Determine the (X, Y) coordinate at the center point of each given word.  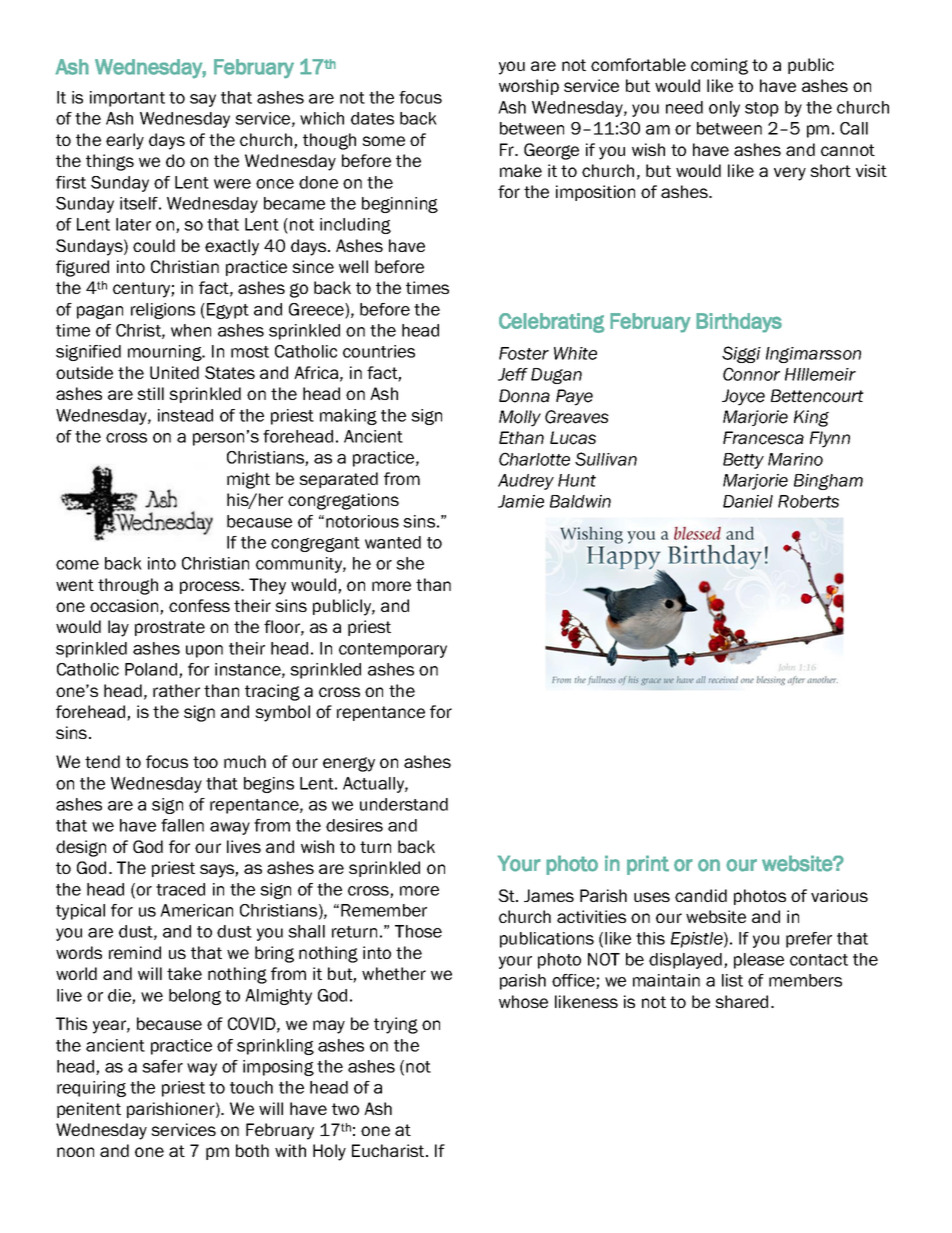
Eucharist (389, 1150)
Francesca (763, 438)
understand (404, 804)
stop (762, 109)
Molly (520, 418)
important (127, 99)
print (648, 865)
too (205, 762)
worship (529, 87)
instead (185, 415)
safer (162, 1066)
